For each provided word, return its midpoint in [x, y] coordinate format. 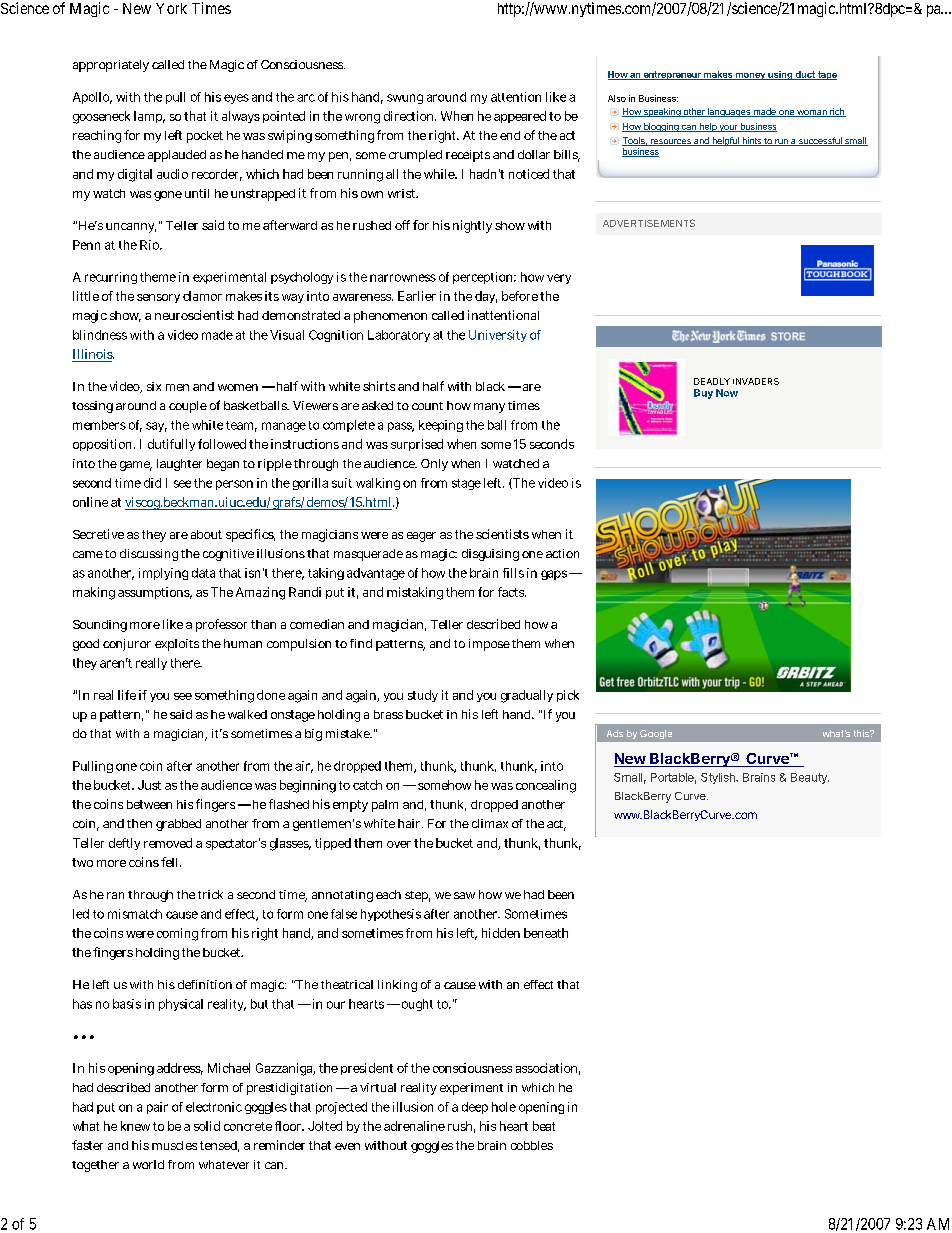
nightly [472, 226]
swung [405, 99]
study [423, 696]
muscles [174, 1145]
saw [464, 895]
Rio [150, 245]
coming [177, 934]
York [171, 8]
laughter [179, 465]
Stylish [719, 778]
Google [656, 734]
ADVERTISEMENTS [649, 223]
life [127, 695]
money [750, 76]
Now [727, 393]
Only [434, 465]
